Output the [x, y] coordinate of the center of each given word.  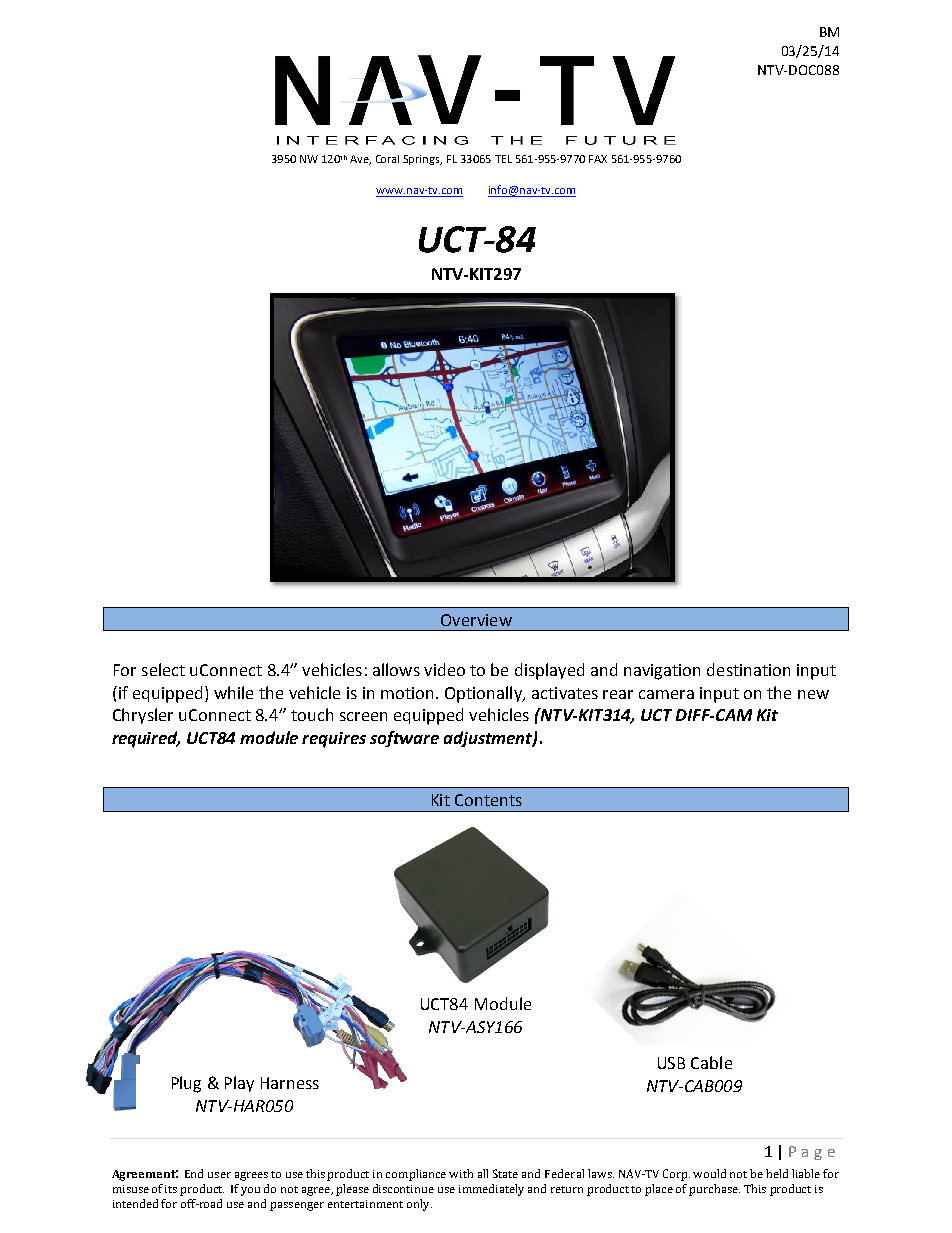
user [219, 1175]
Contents [488, 800]
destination [748, 669]
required [146, 739]
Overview [476, 620]
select [163, 669]
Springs [422, 160]
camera [666, 694]
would [709, 1173]
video [444, 669]
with [461, 1173]
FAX [598, 159]
